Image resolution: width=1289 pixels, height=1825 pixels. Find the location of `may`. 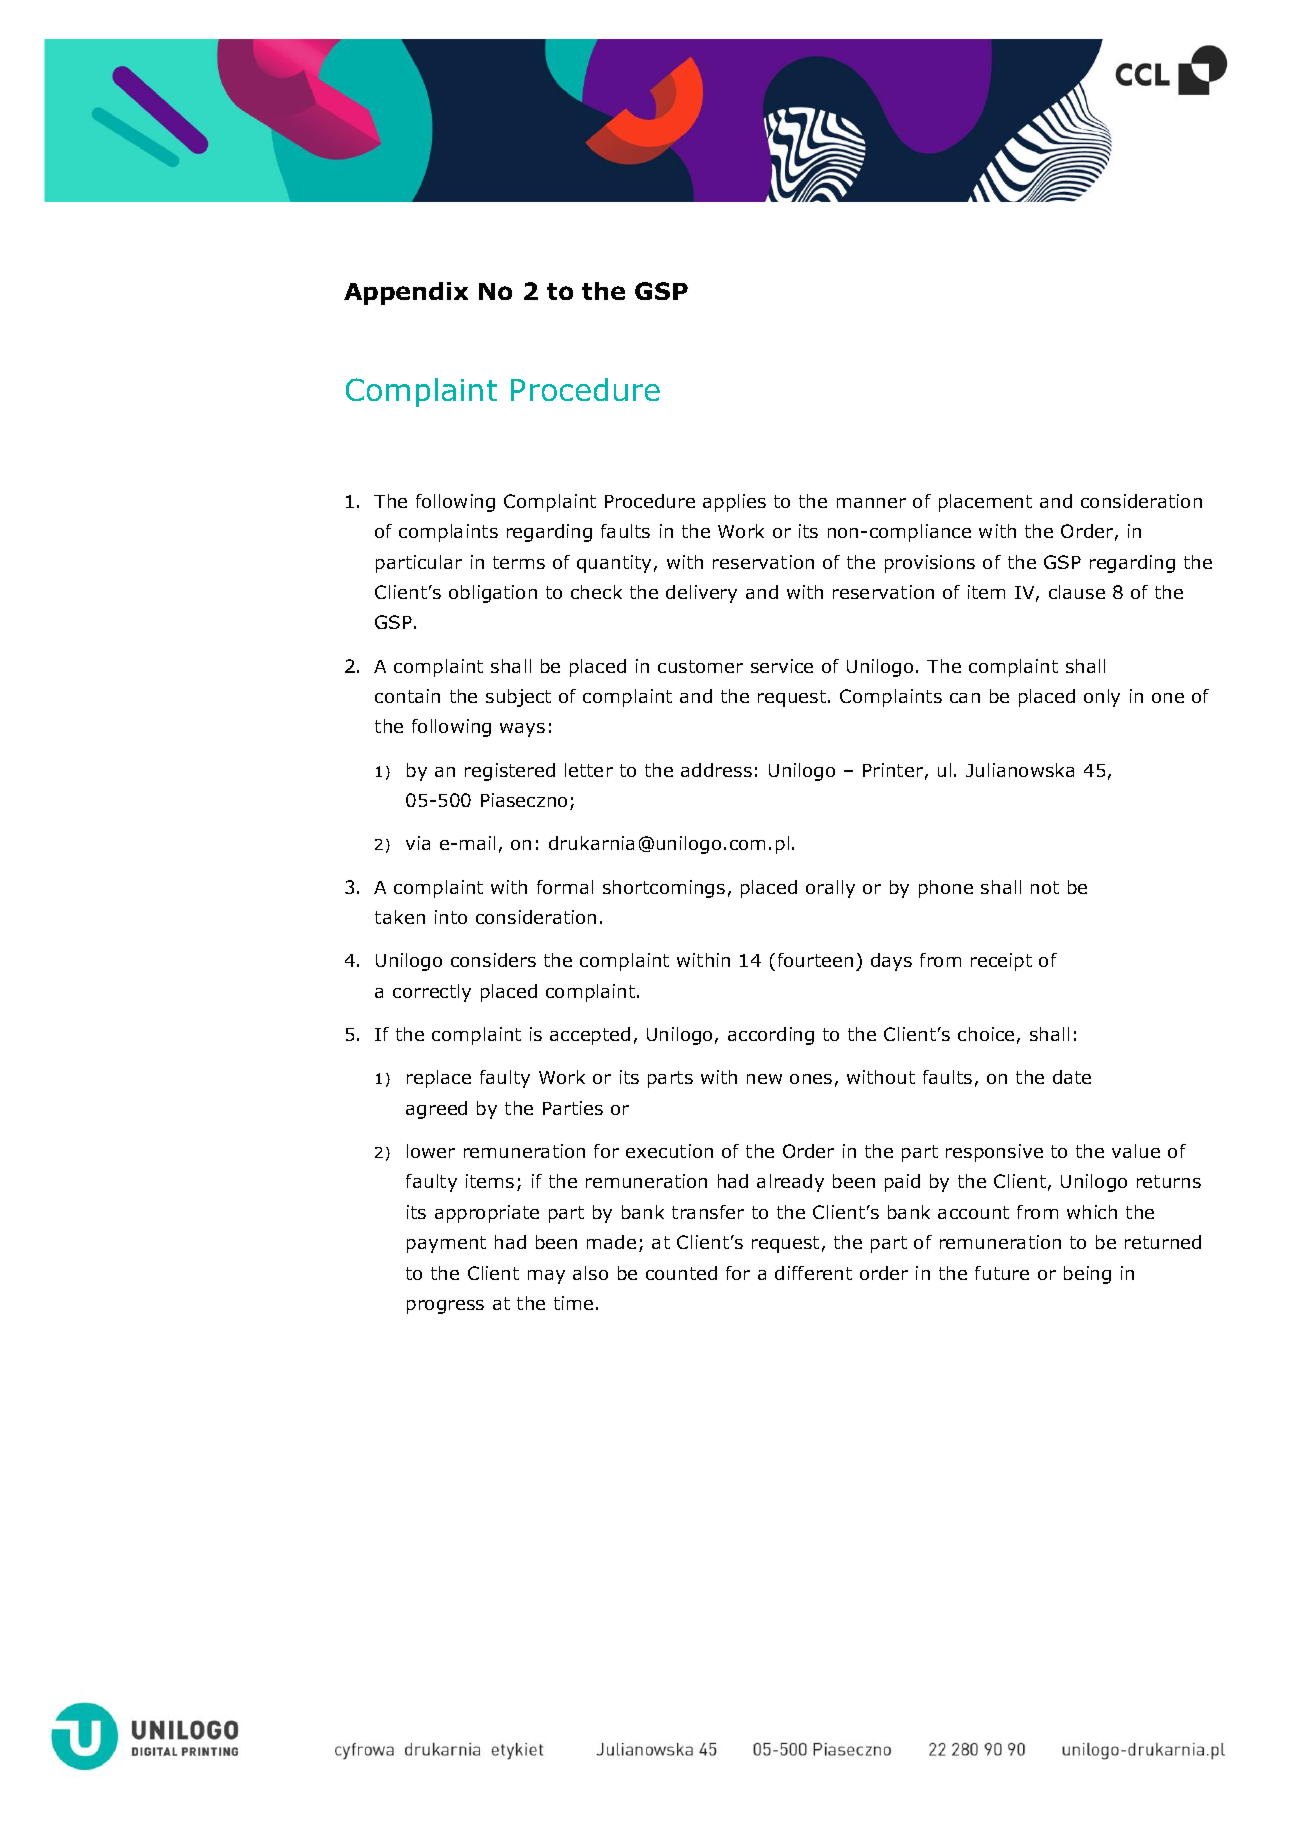

may is located at coordinates (546, 1277).
